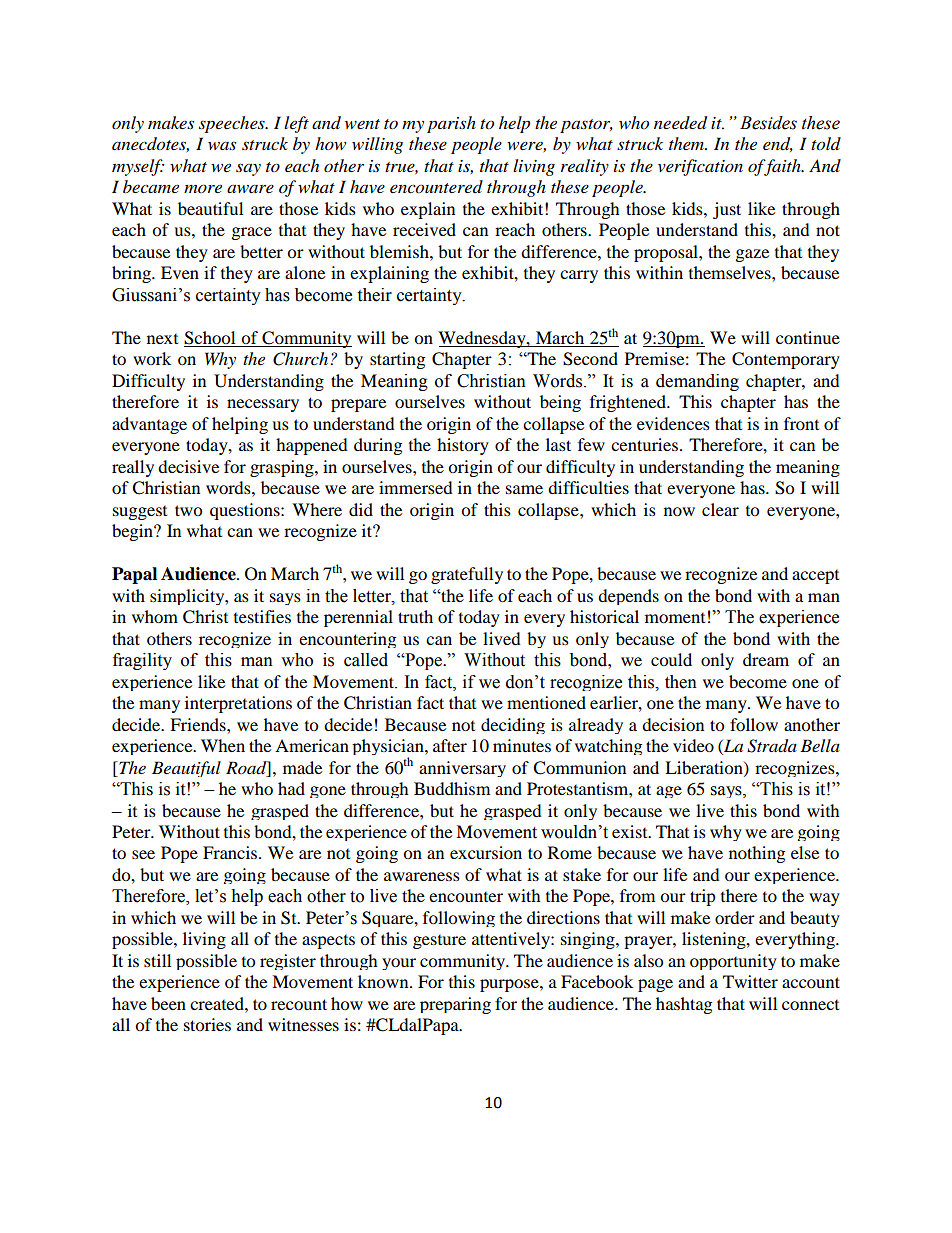 The height and width of the screenshot is (1233, 952). I want to click on gratefully, so click(467, 575).
